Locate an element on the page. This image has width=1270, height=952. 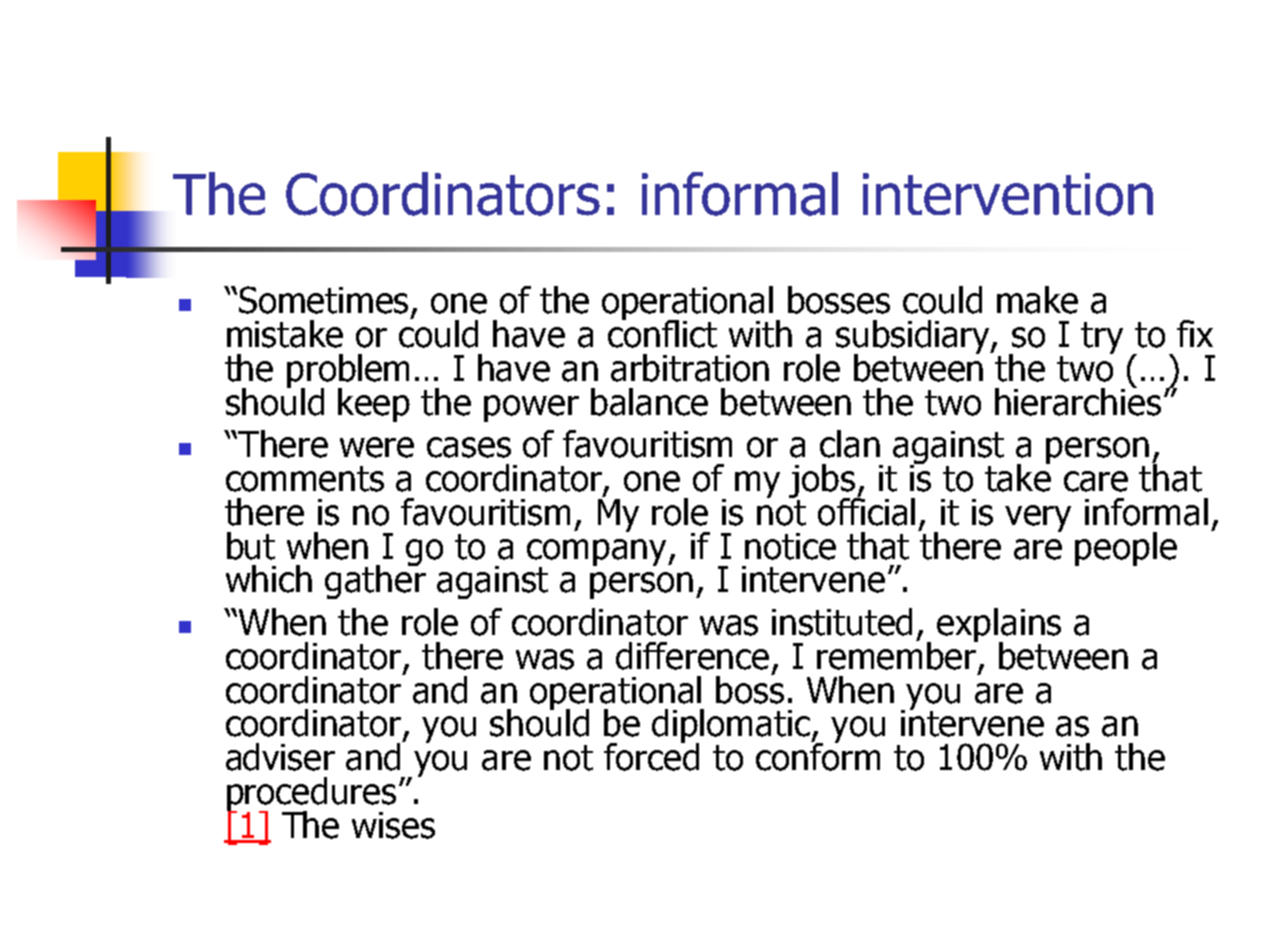
keep is located at coordinates (374, 405).
